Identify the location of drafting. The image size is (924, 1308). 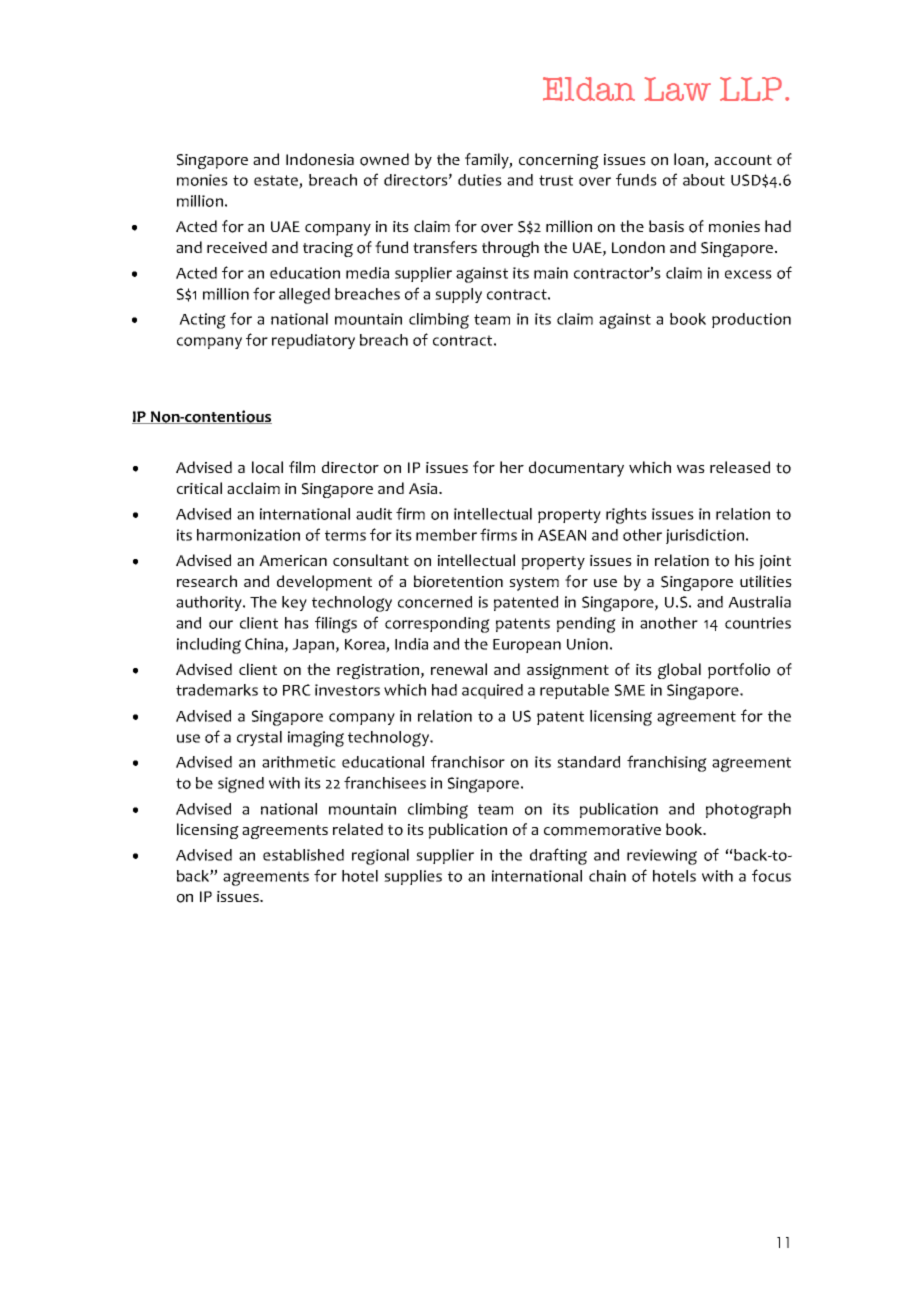
(558, 856).
